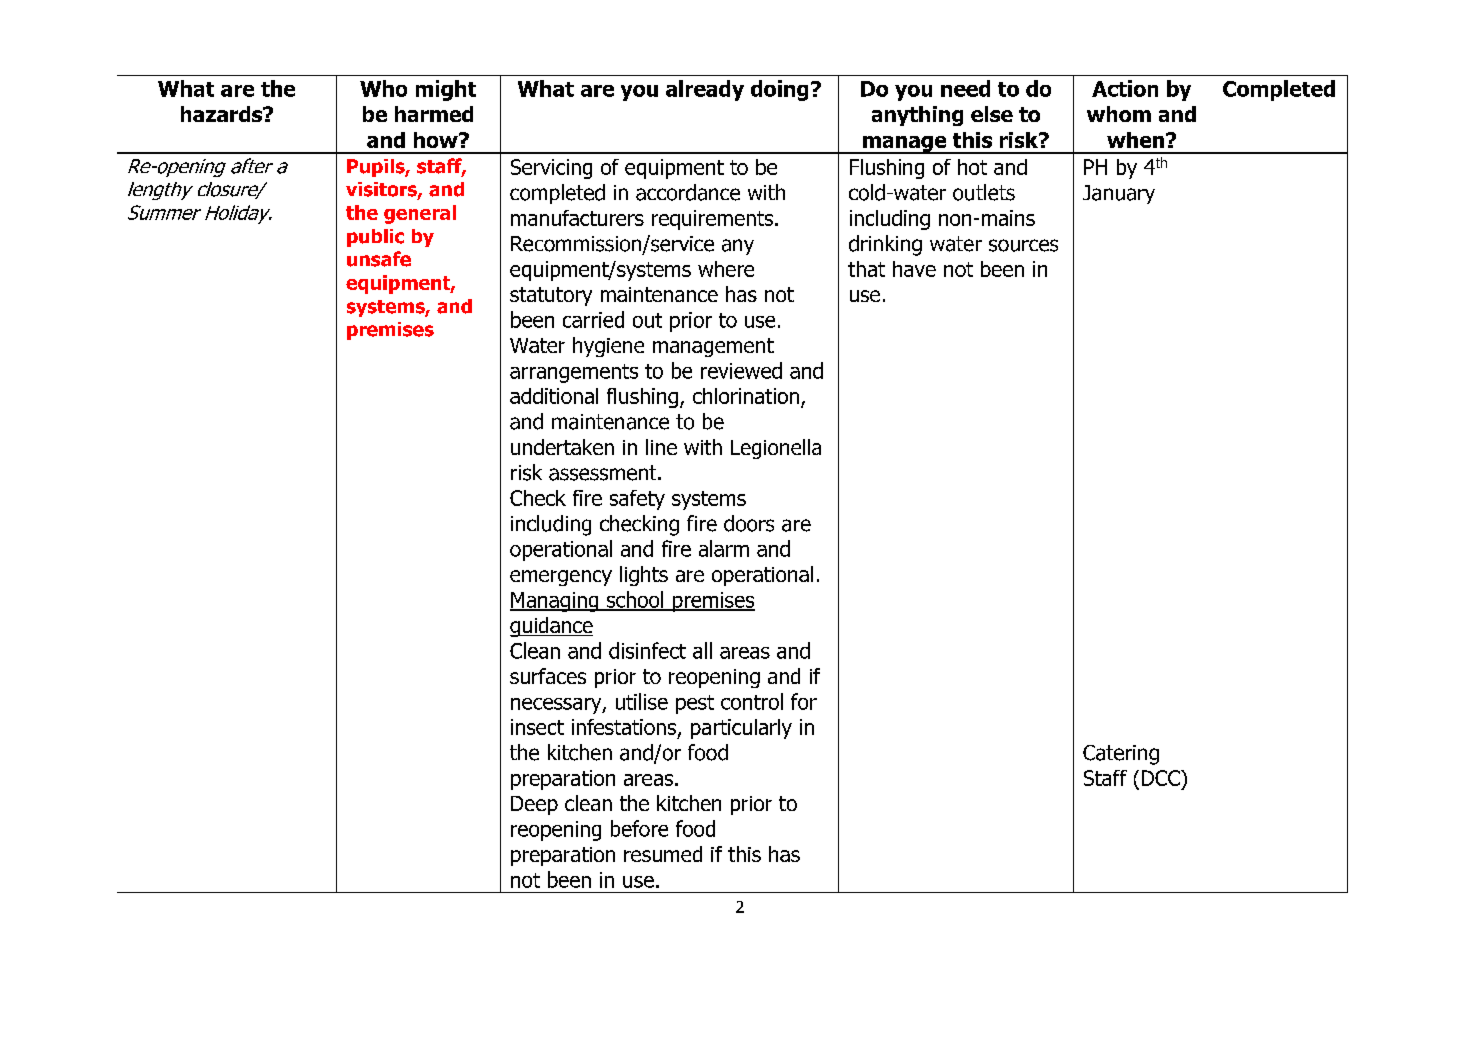 This screenshot has width=1480, height=1046. I want to click on Deep, so click(534, 805).
